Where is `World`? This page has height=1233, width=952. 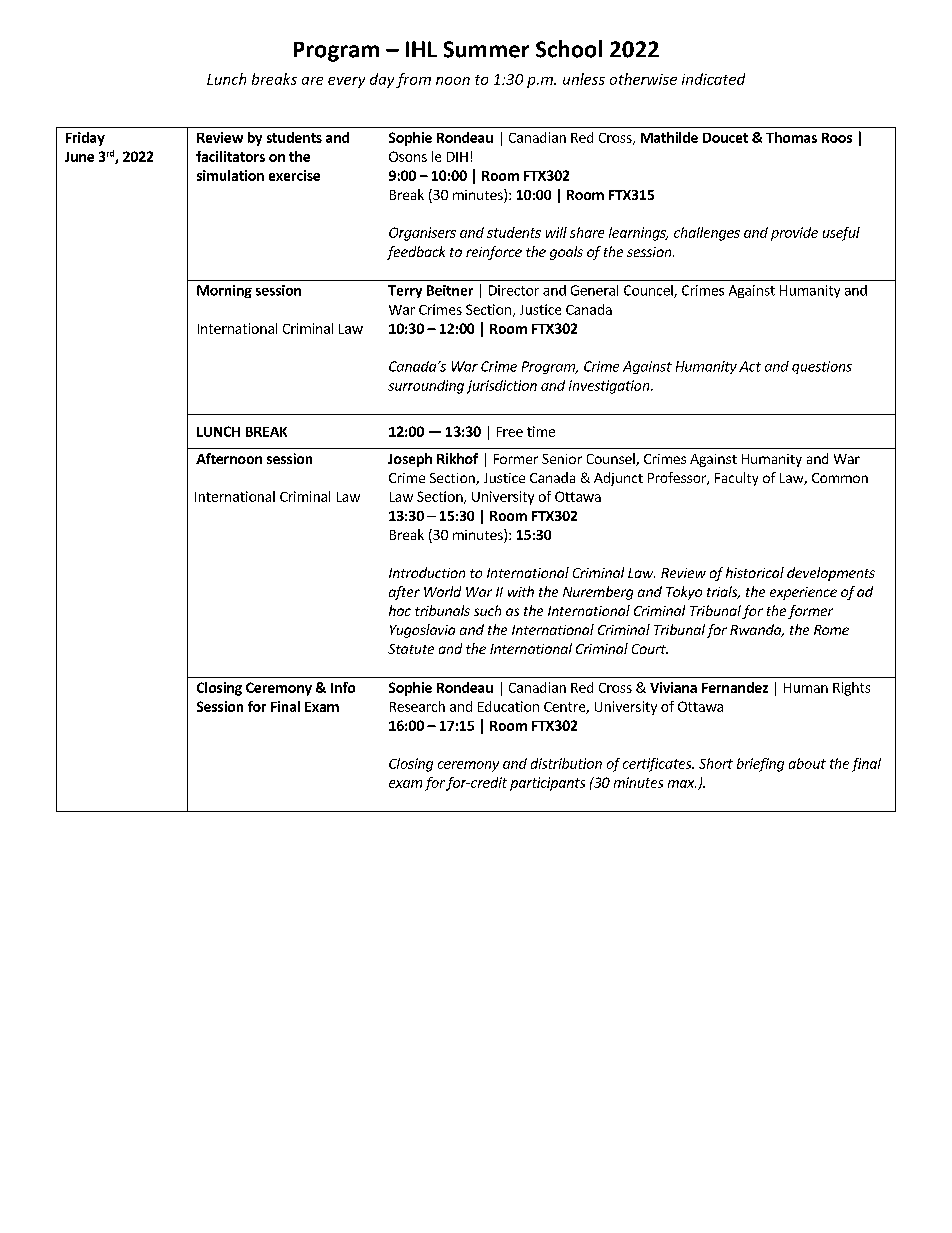 World is located at coordinates (442, 591).
